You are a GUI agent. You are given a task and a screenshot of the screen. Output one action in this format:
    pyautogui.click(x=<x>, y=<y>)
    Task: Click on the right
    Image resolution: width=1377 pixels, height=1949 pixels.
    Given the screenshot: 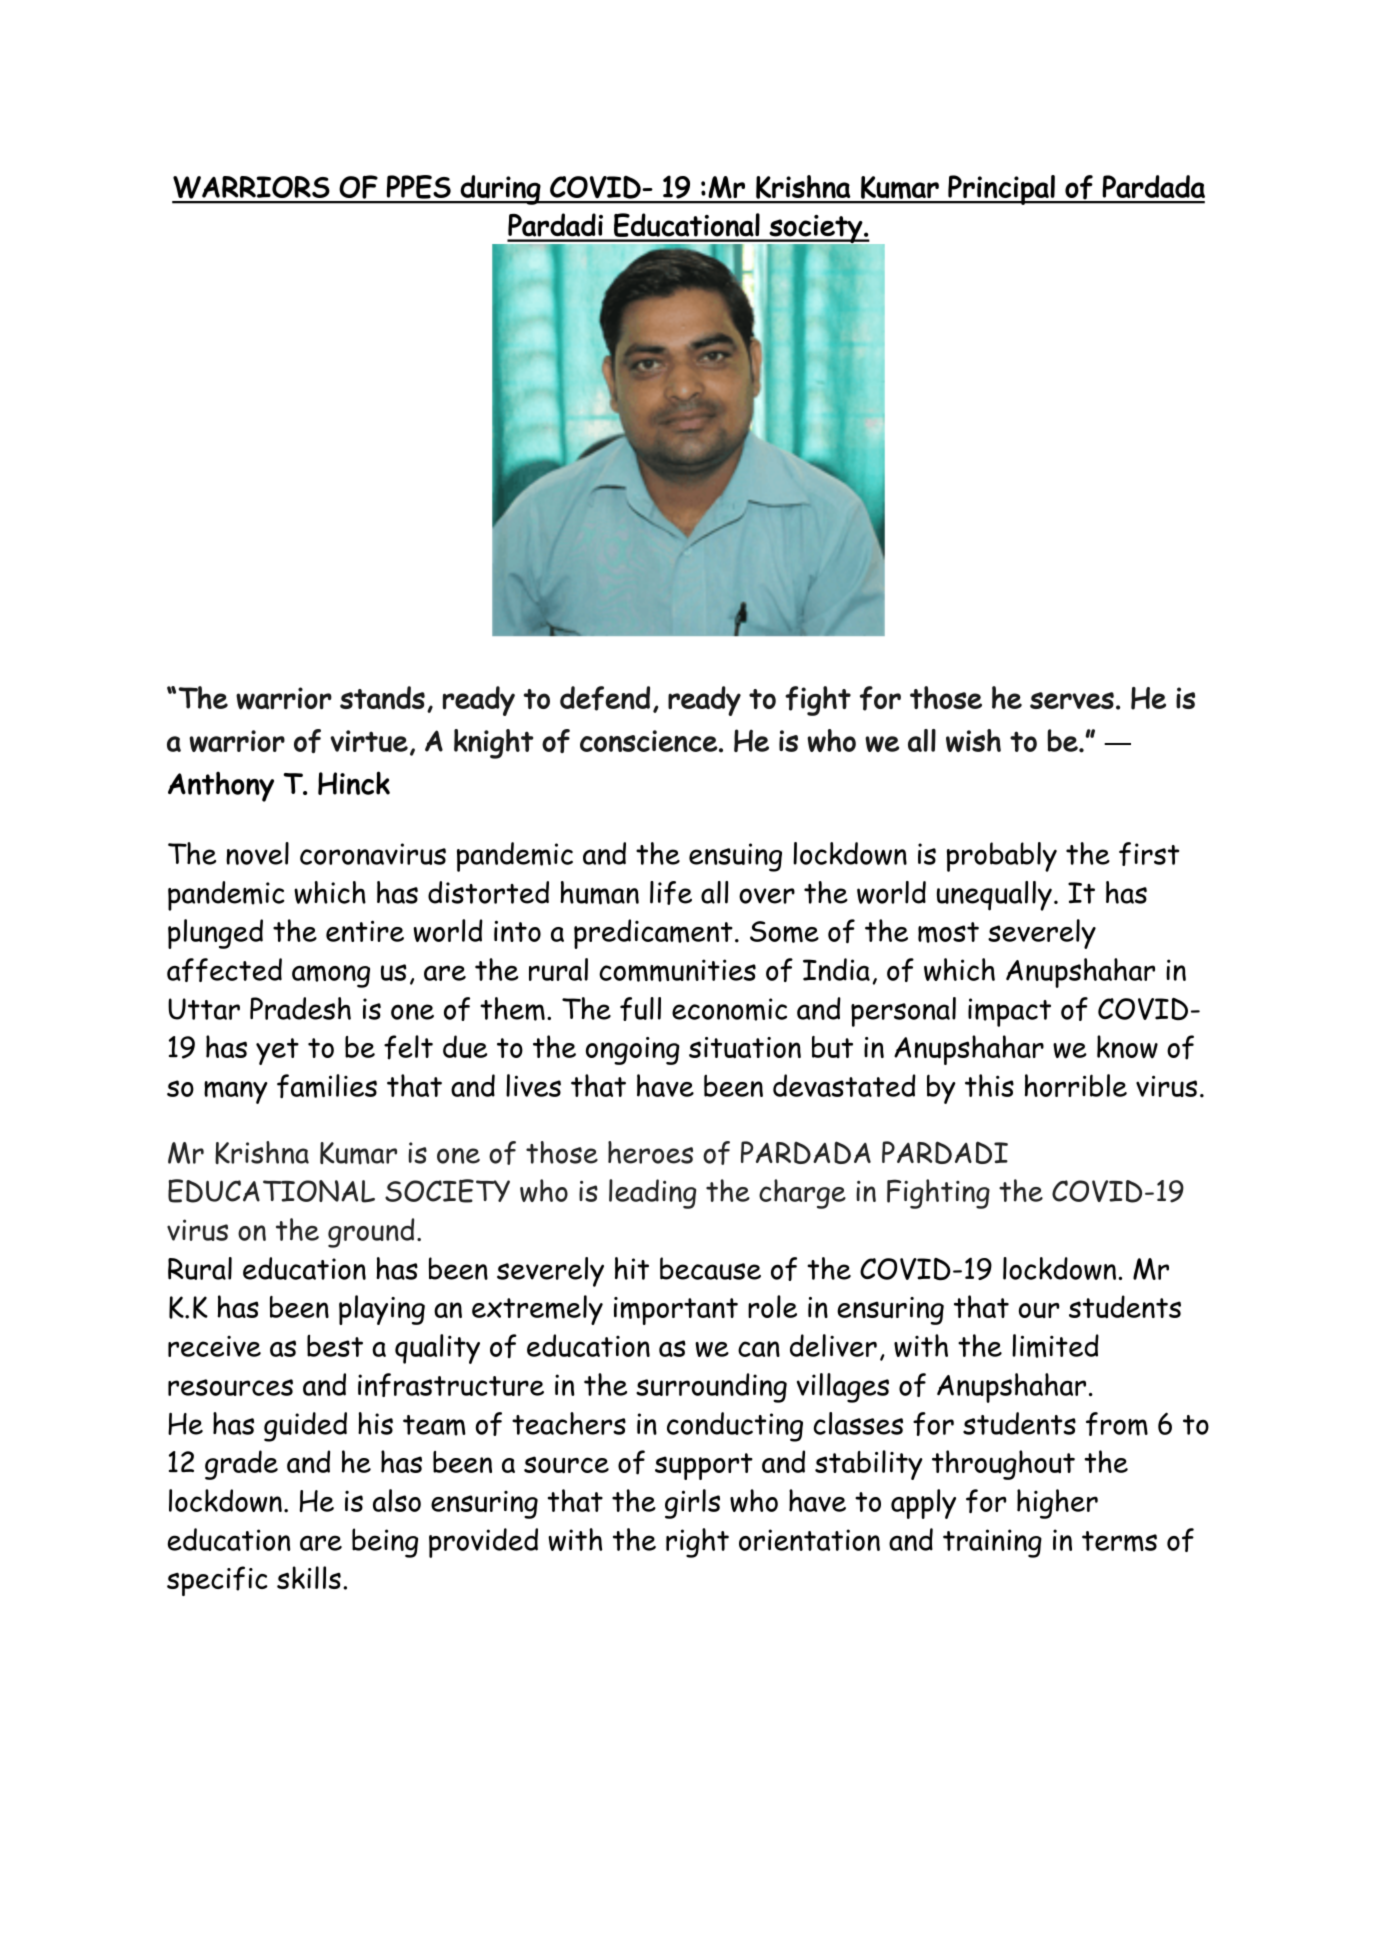 What is the action you would take?
    pyautogui.click(x=697, y=1543)
